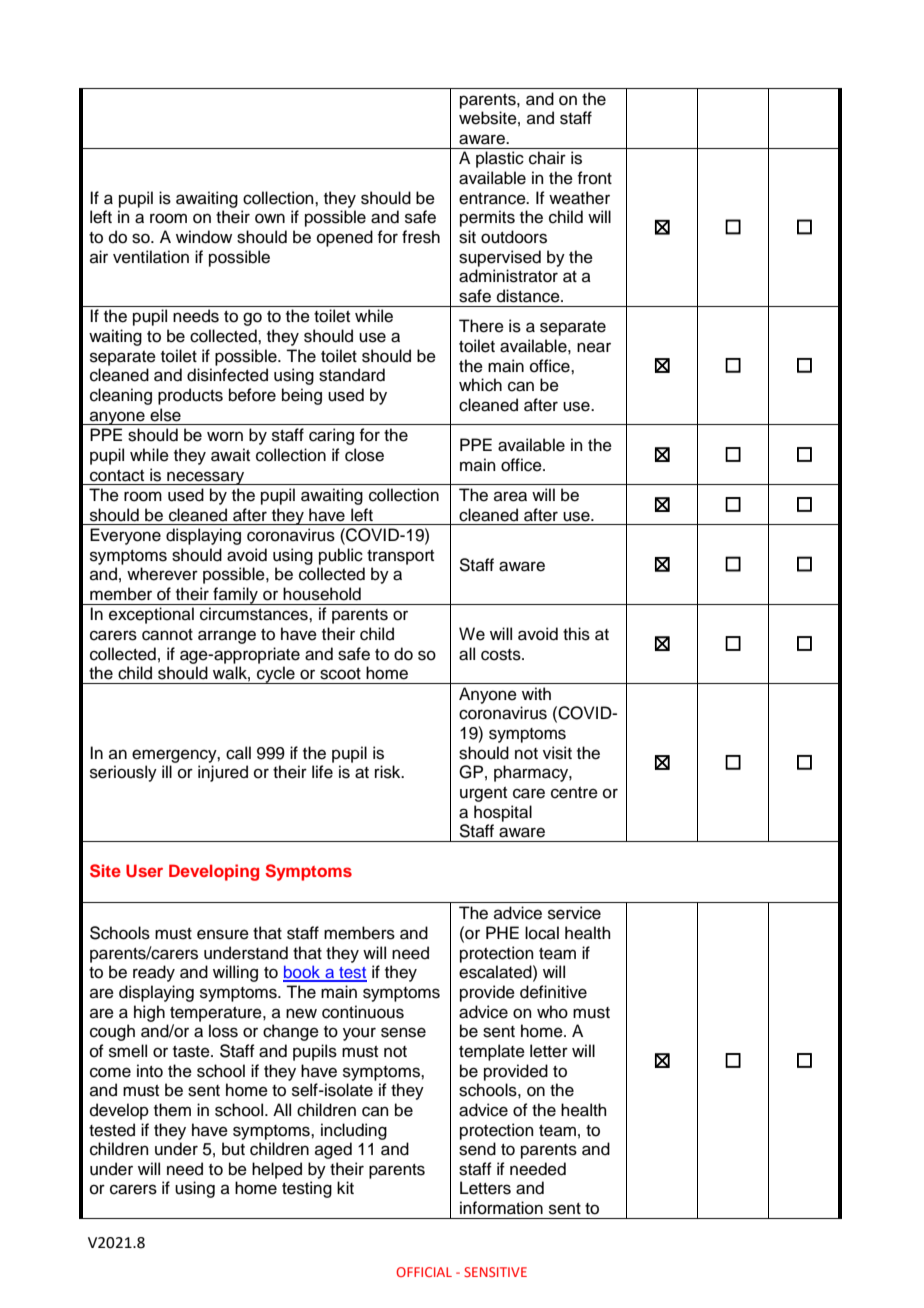  What do you see at coordinates (547, 158) in the screenshot?
I see `chair` at bounding box center [547, 158].
